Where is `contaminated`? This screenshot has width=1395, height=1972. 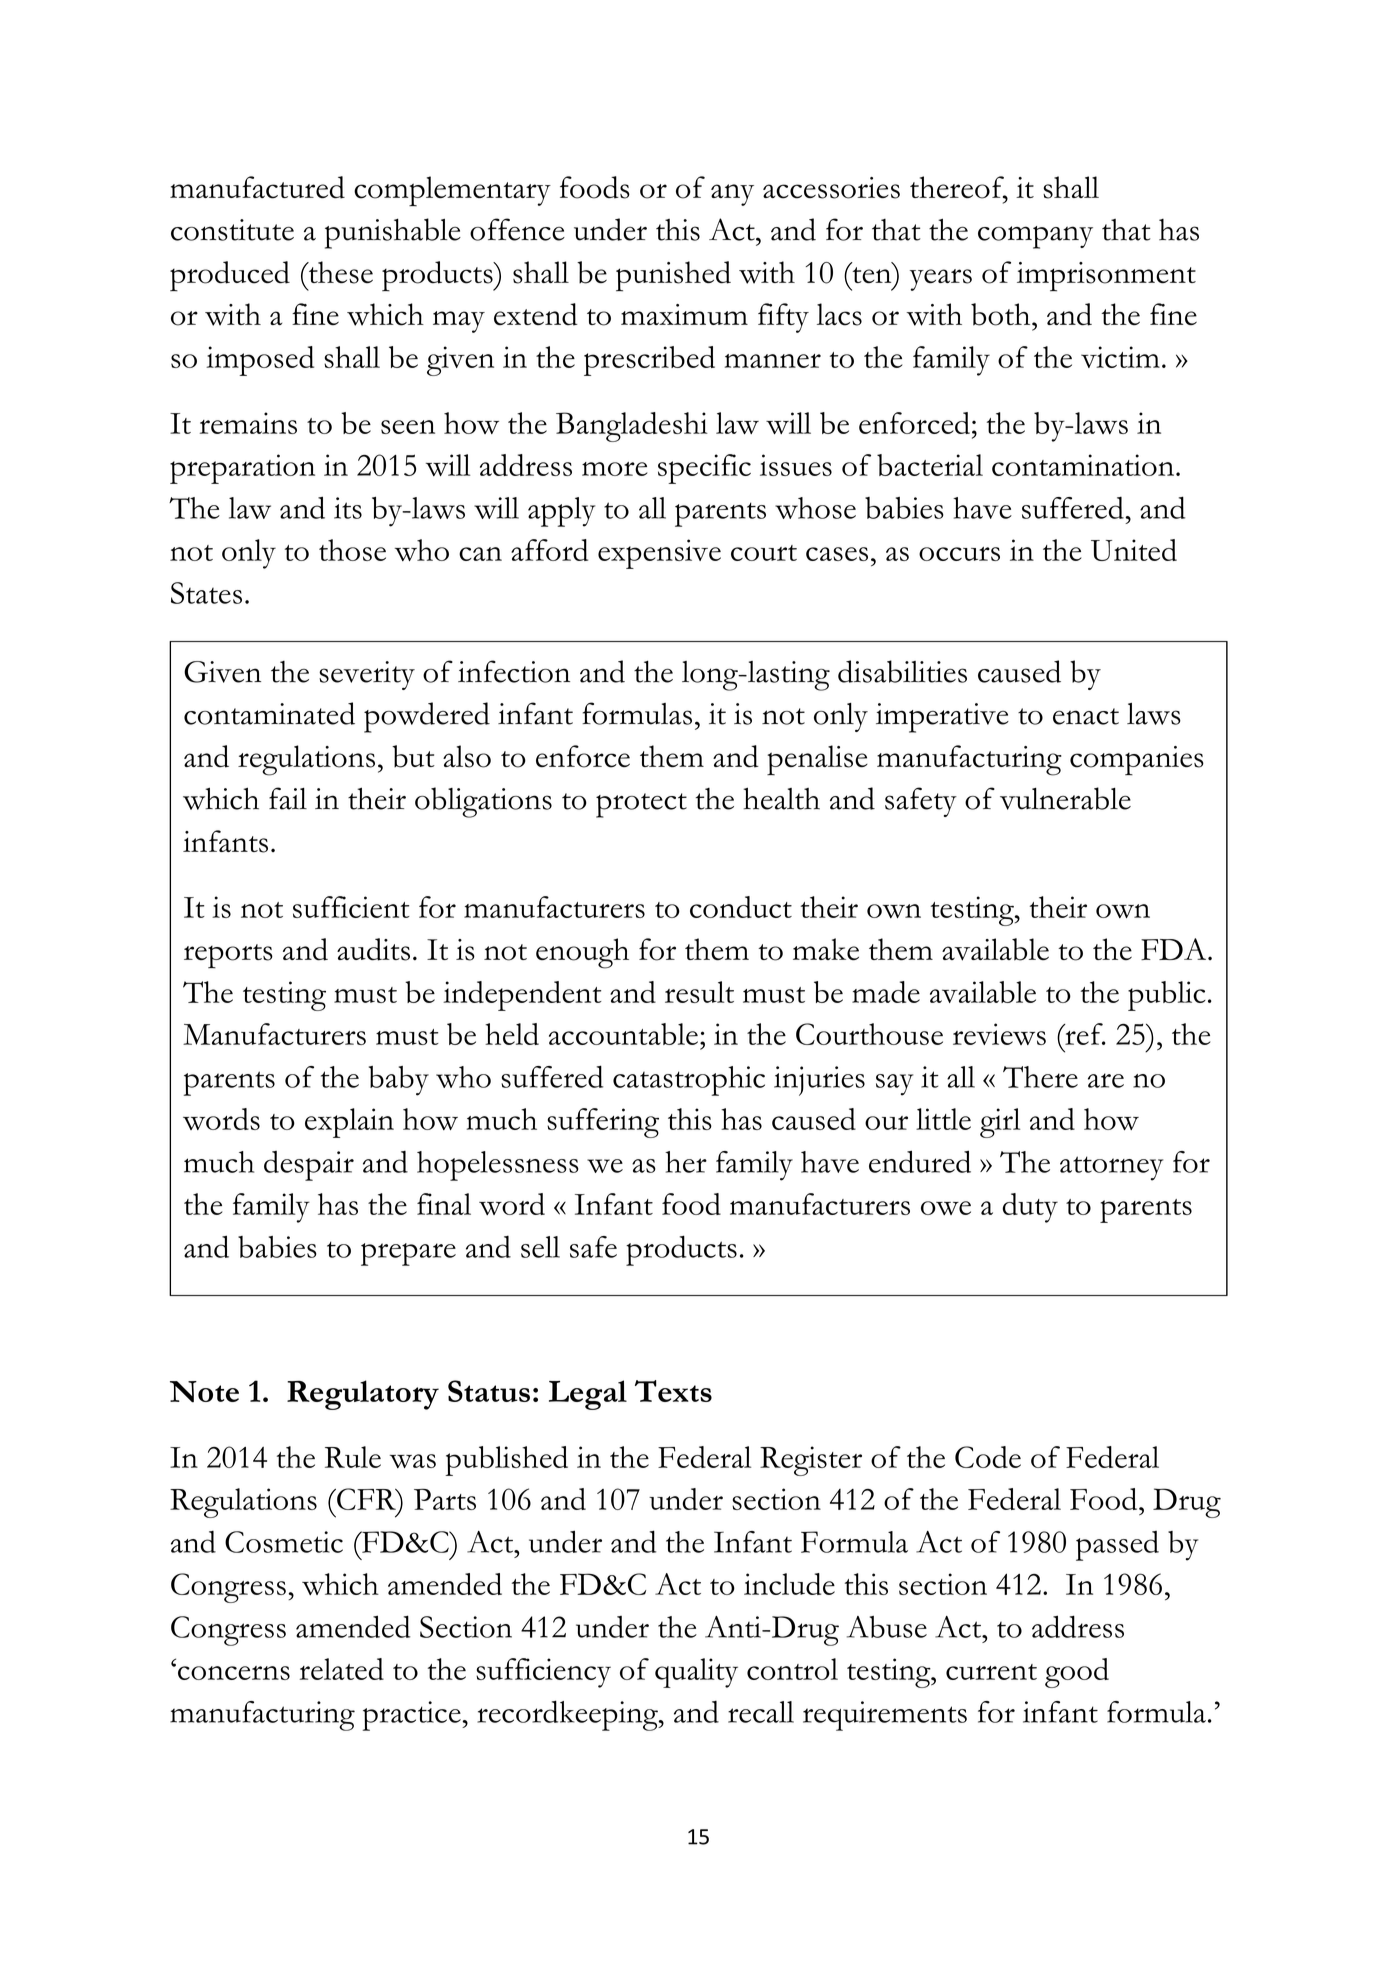
contaminated is located at coordinates (269, 713).
